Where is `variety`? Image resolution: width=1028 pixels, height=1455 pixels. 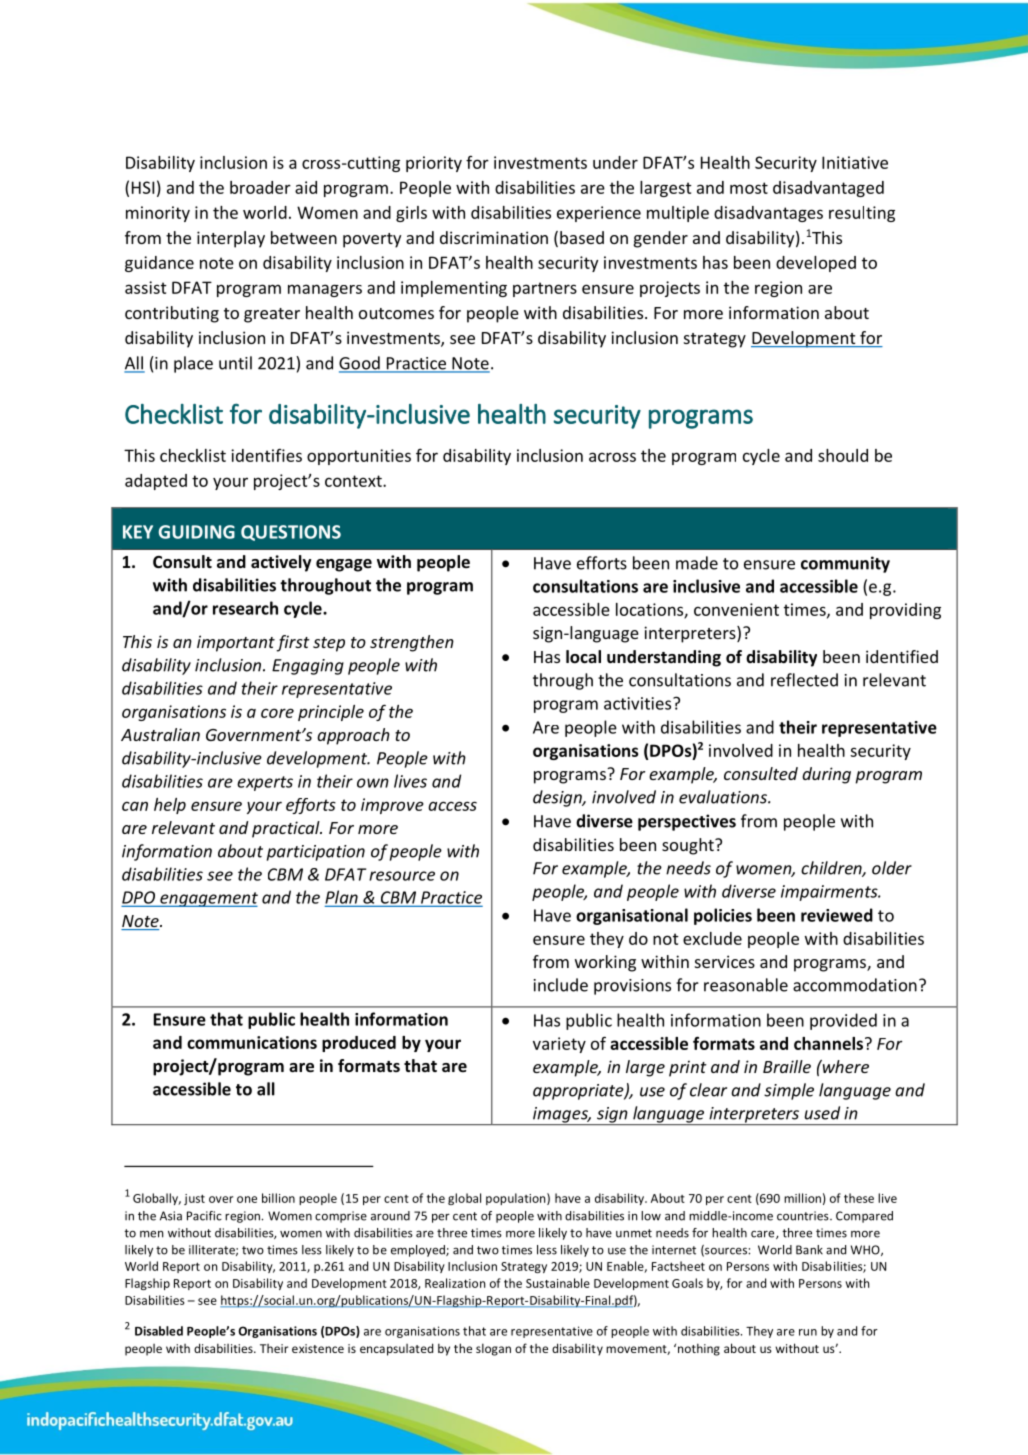
variety is located at coordinates (559, 1045).
